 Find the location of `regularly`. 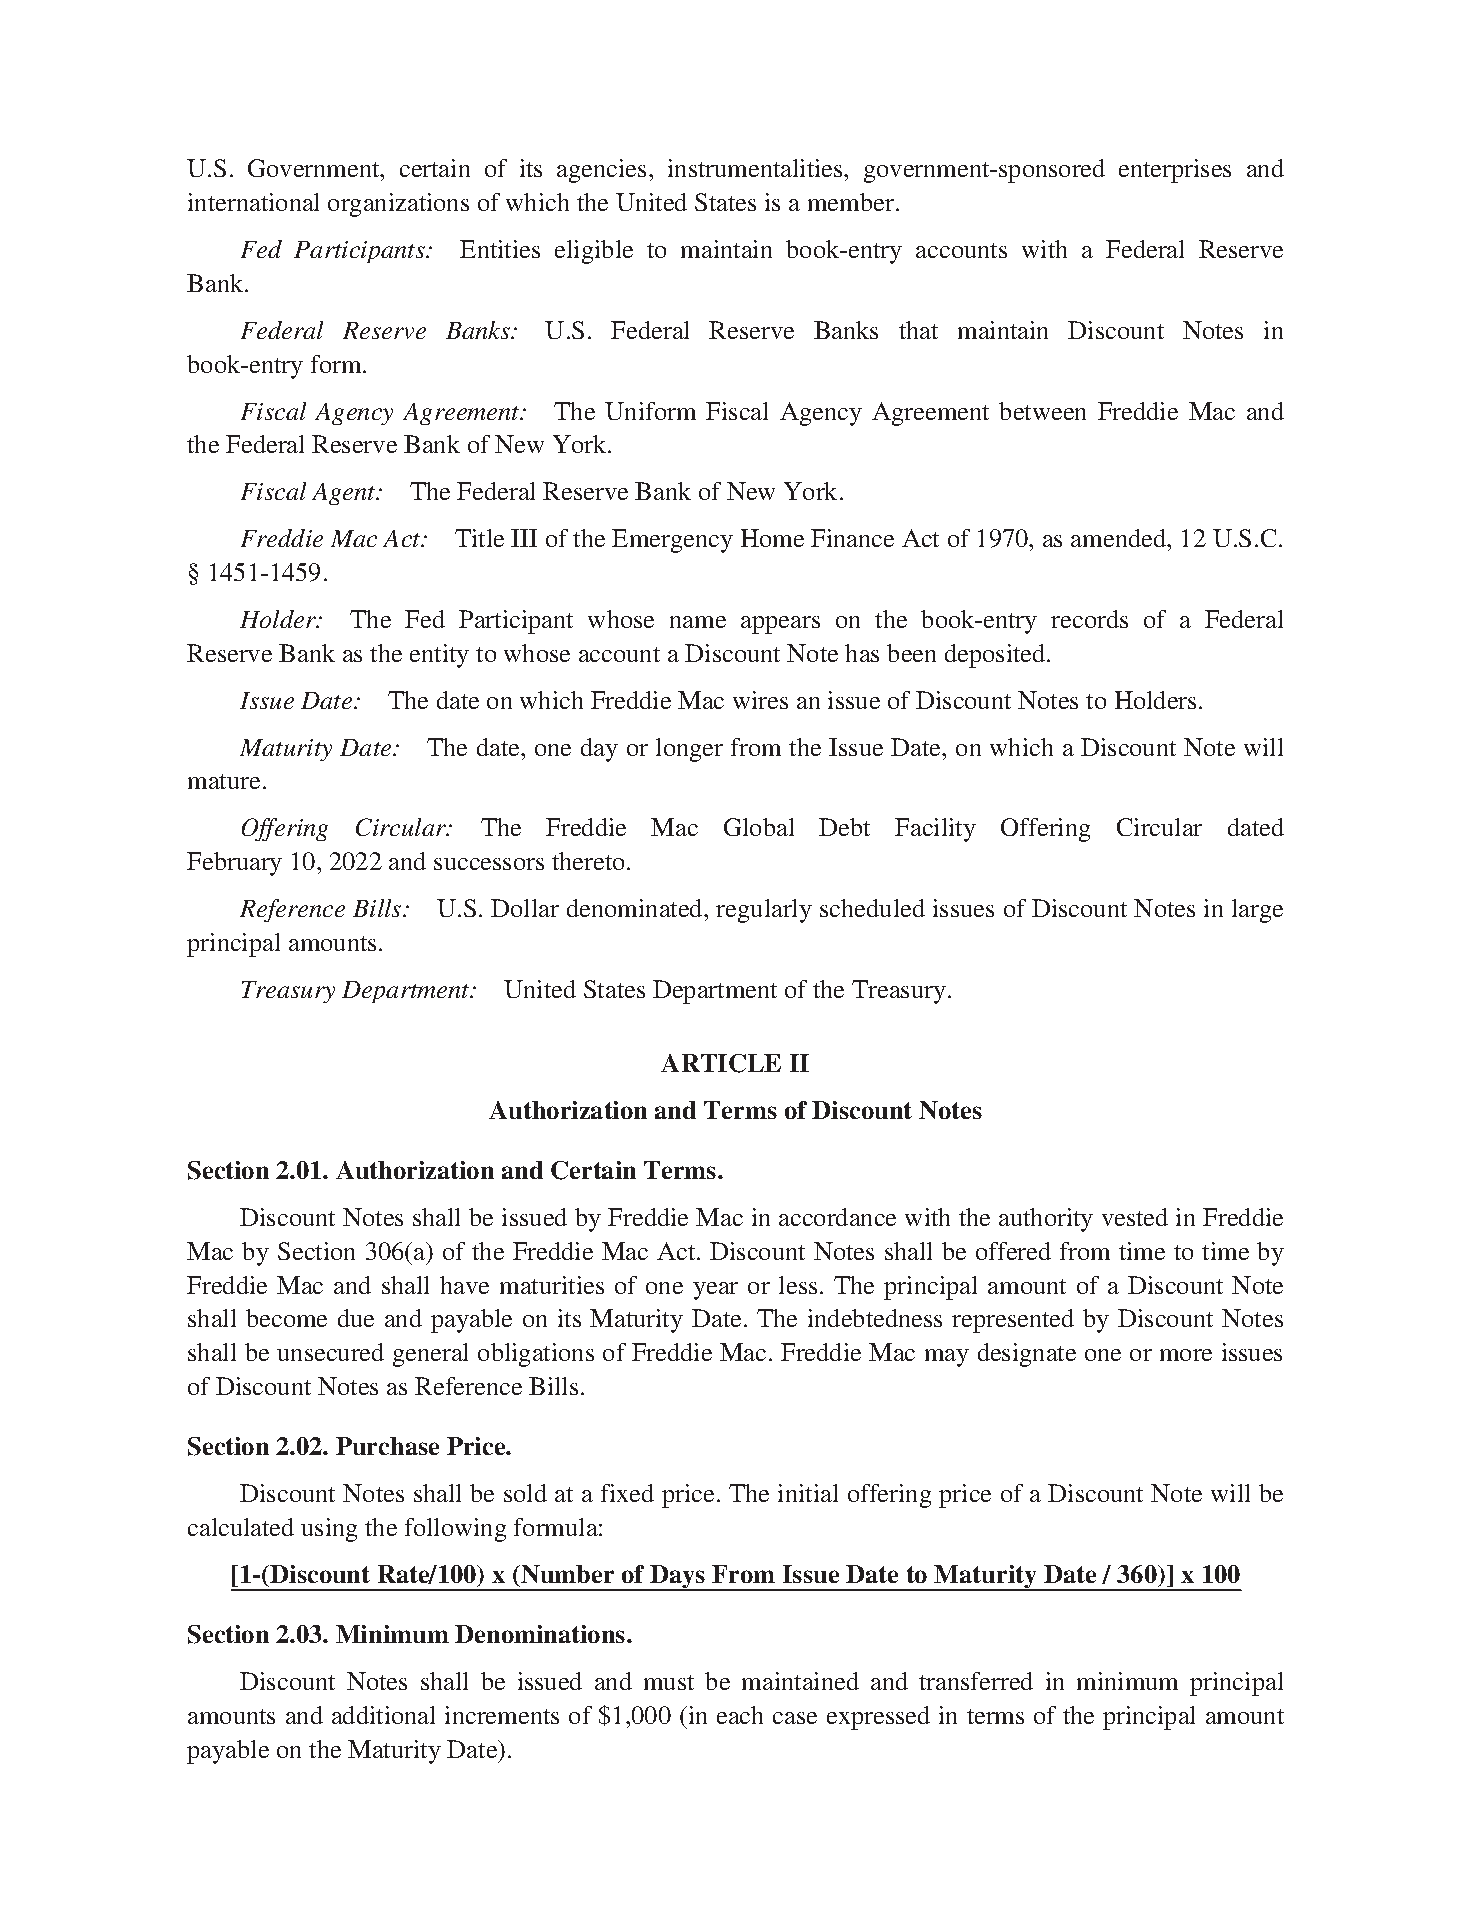

regularly is located at coordinates (764, 911).
